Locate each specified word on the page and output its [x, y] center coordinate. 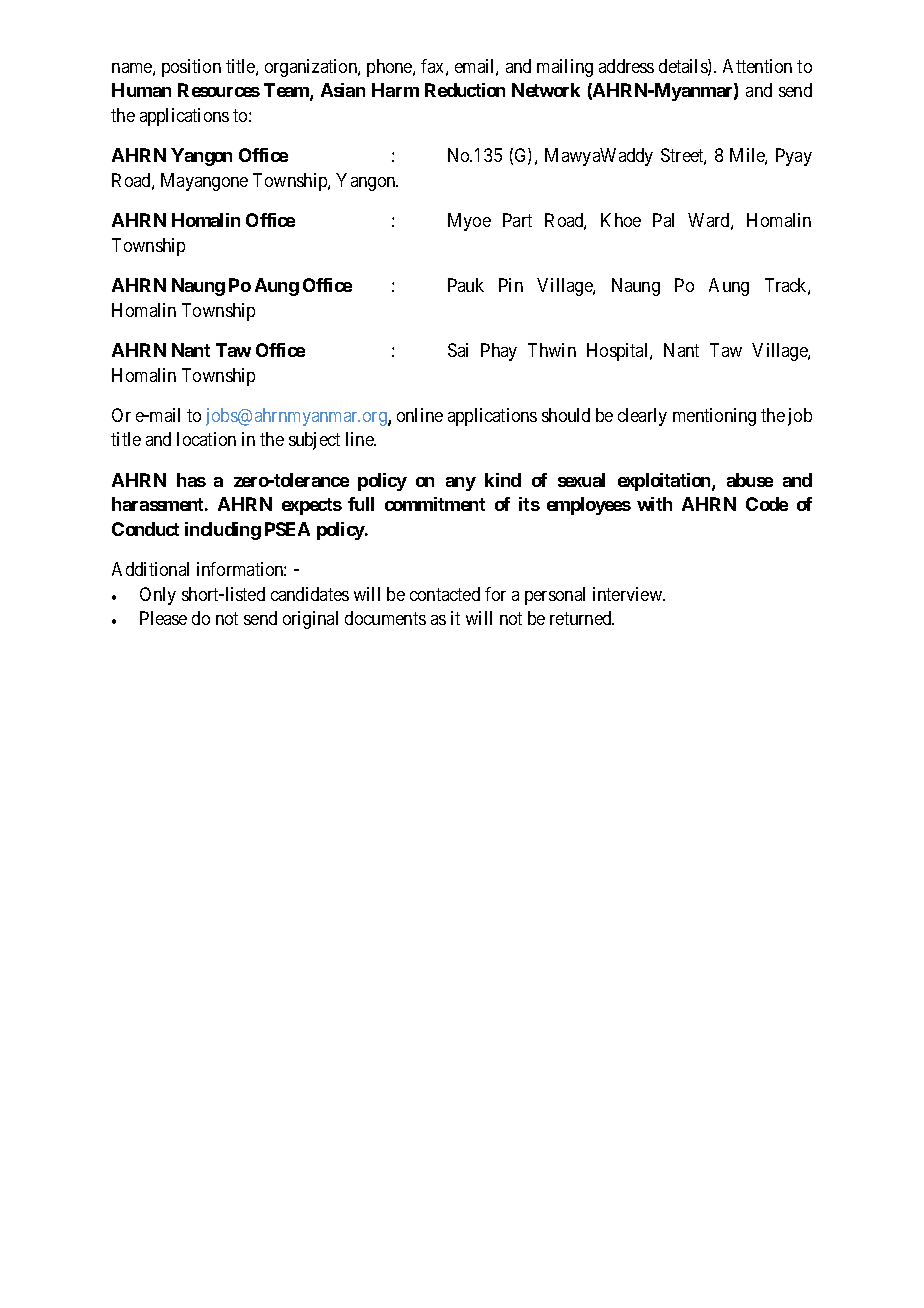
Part [517, 220]
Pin [511, 285]
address [626, 66]
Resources [219, 90]
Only [158, 596]
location [206, 439]
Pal [663, 220]
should [566, 415]
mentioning [714, 417]
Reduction [465, 90]
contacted [445, 594]
